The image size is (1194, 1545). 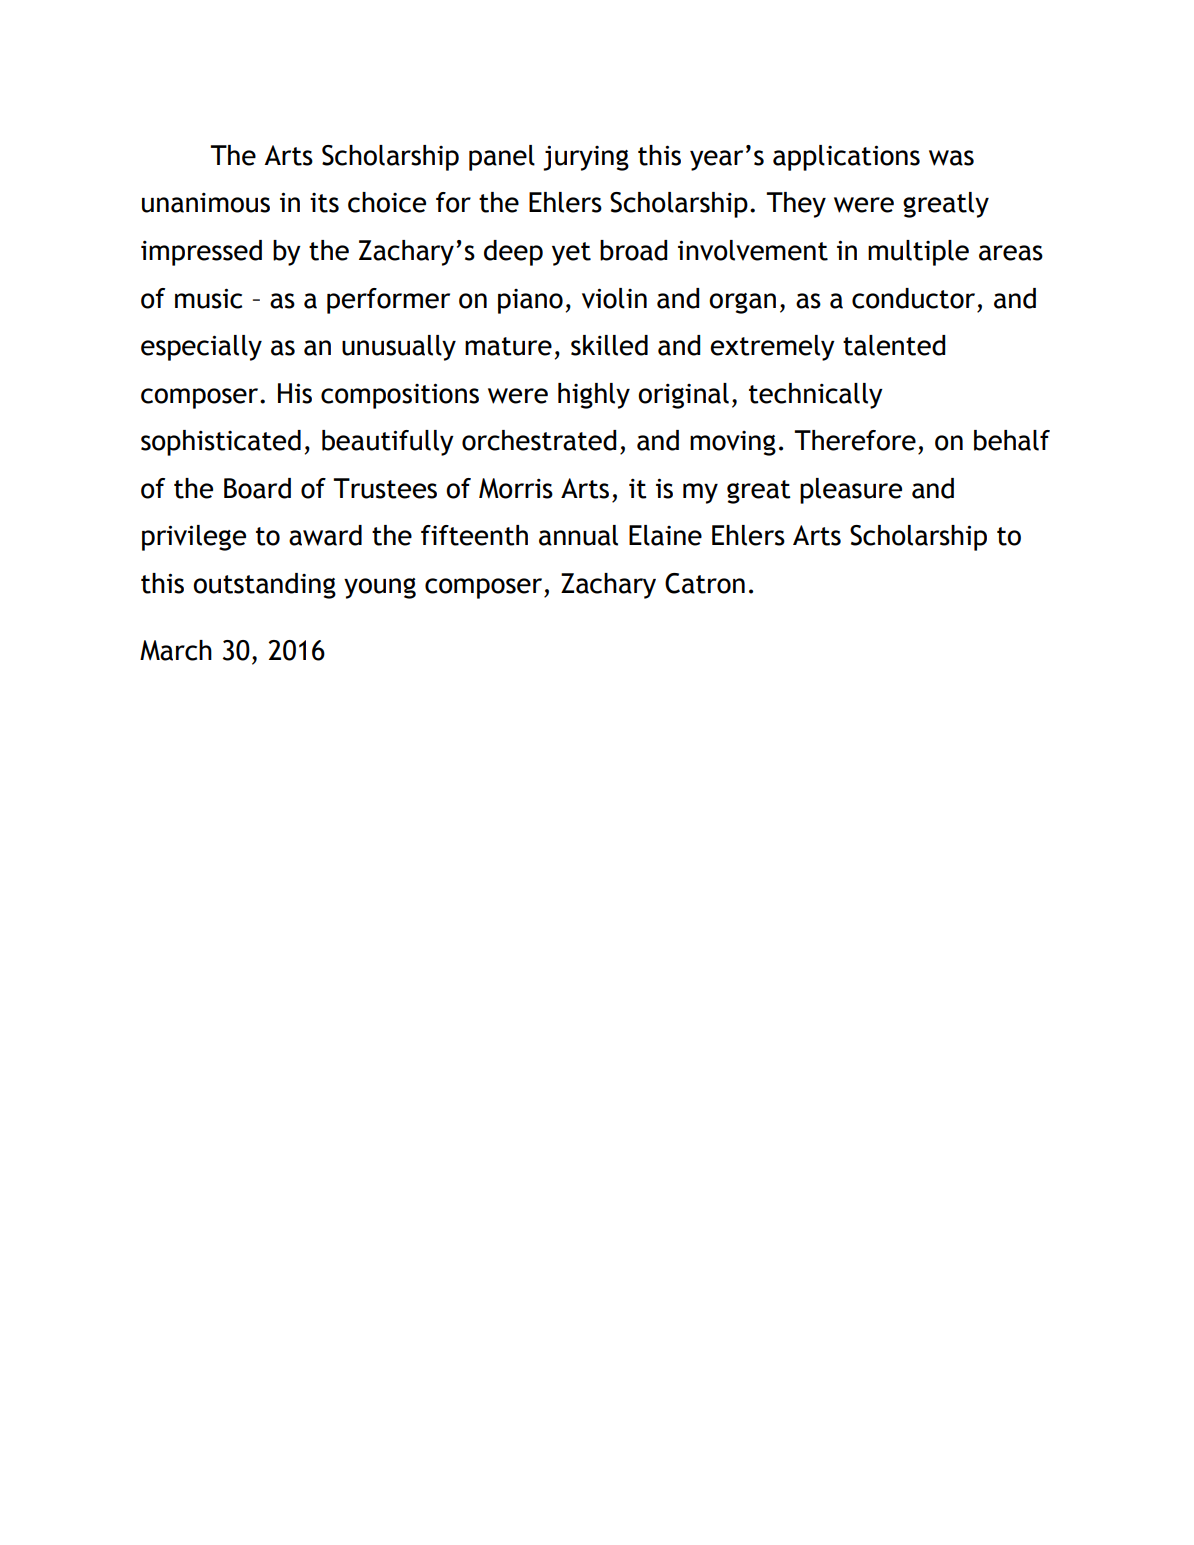 I want to click on conductor, so click(x=913, y=298).
